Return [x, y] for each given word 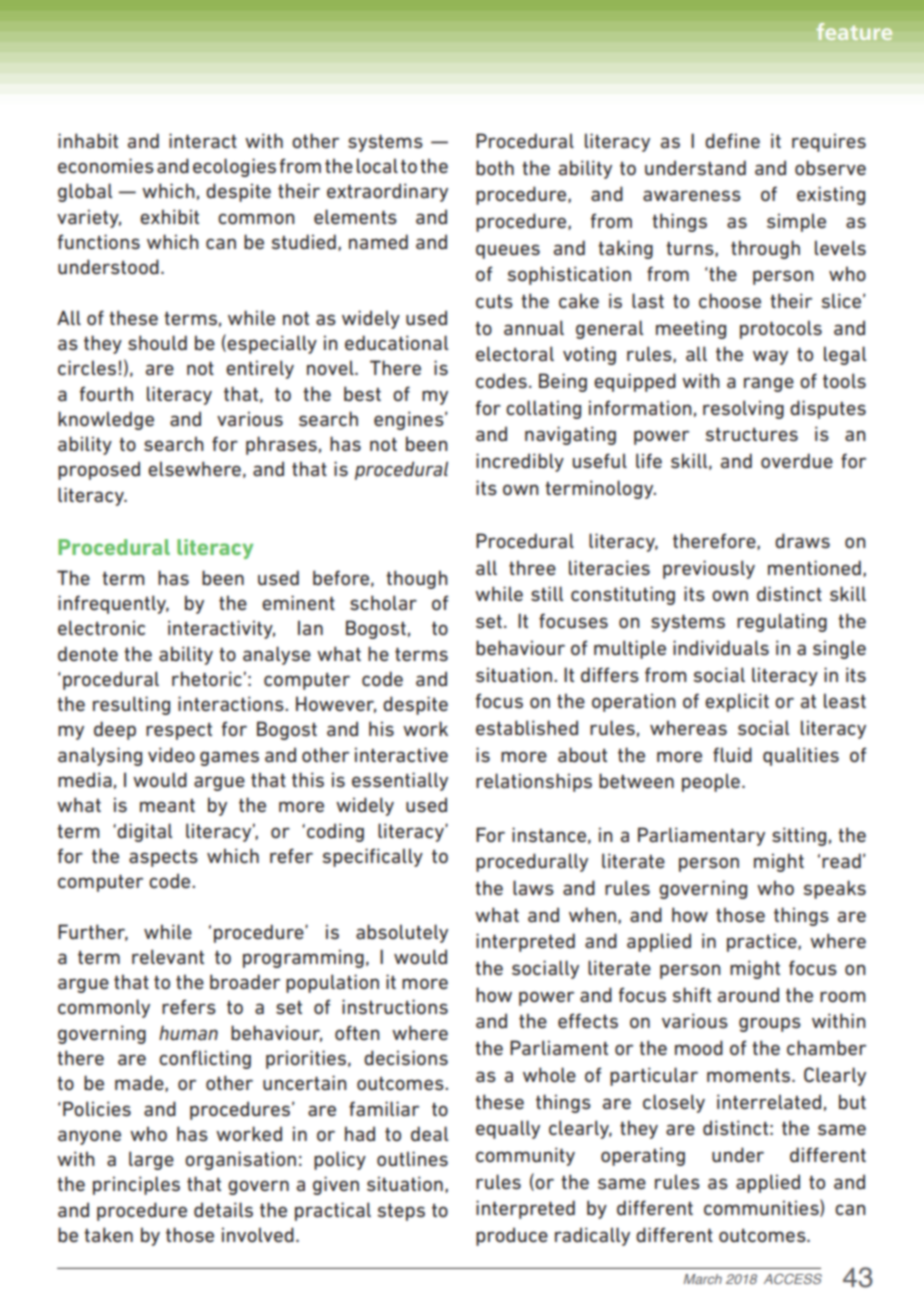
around [748, 995]
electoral [515, 354]
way [770, 357]
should [157, 343]
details [223, 1210]
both [495, 168]
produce [512, 1236]
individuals [721, 648]
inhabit [88, 141]
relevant [168, 957]
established [527, 728]
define [732, 141]
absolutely [402, 933]
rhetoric [207, 679]
